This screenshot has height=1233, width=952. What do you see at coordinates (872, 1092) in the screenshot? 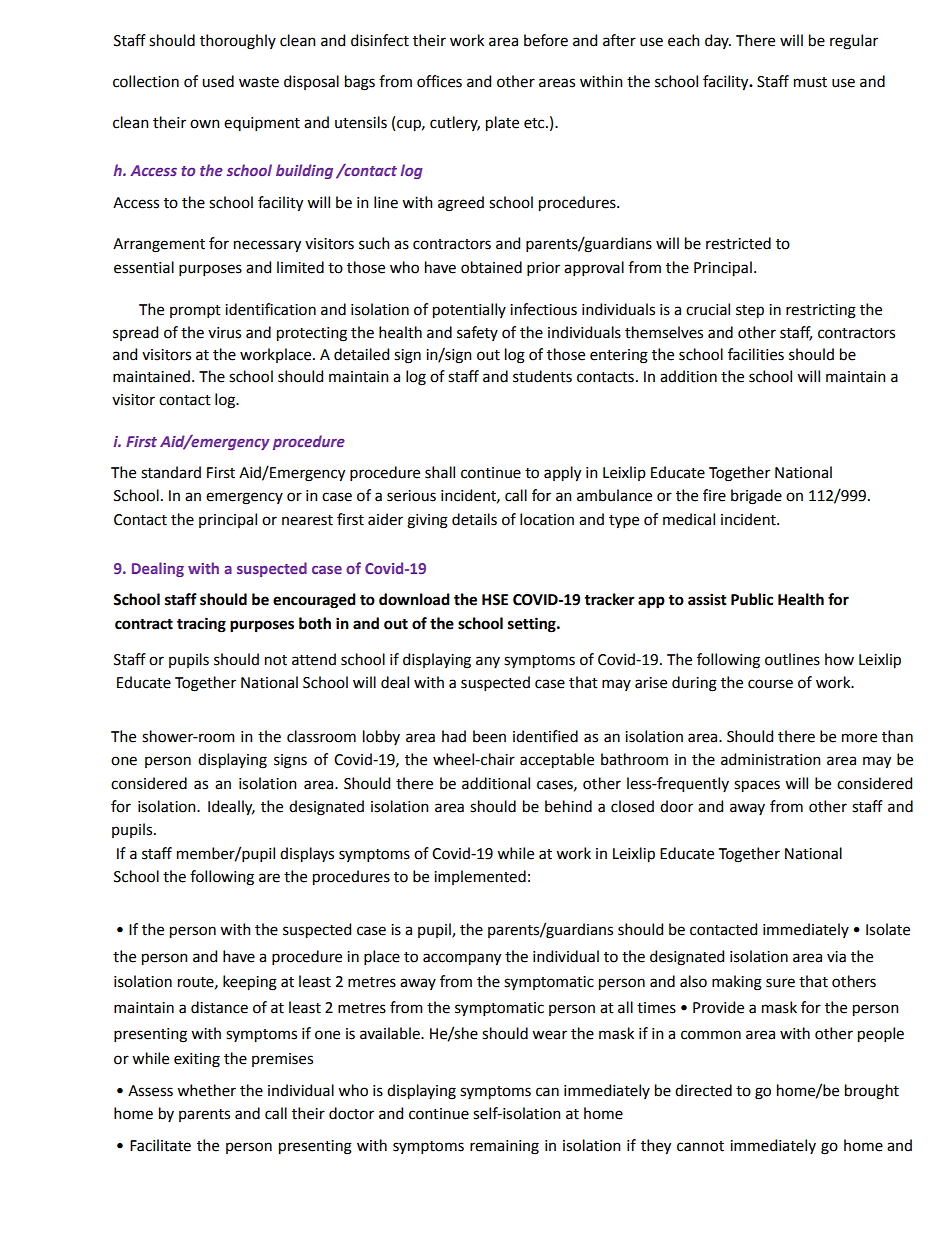
I see `brought` at bounding box center [872, 1092].
